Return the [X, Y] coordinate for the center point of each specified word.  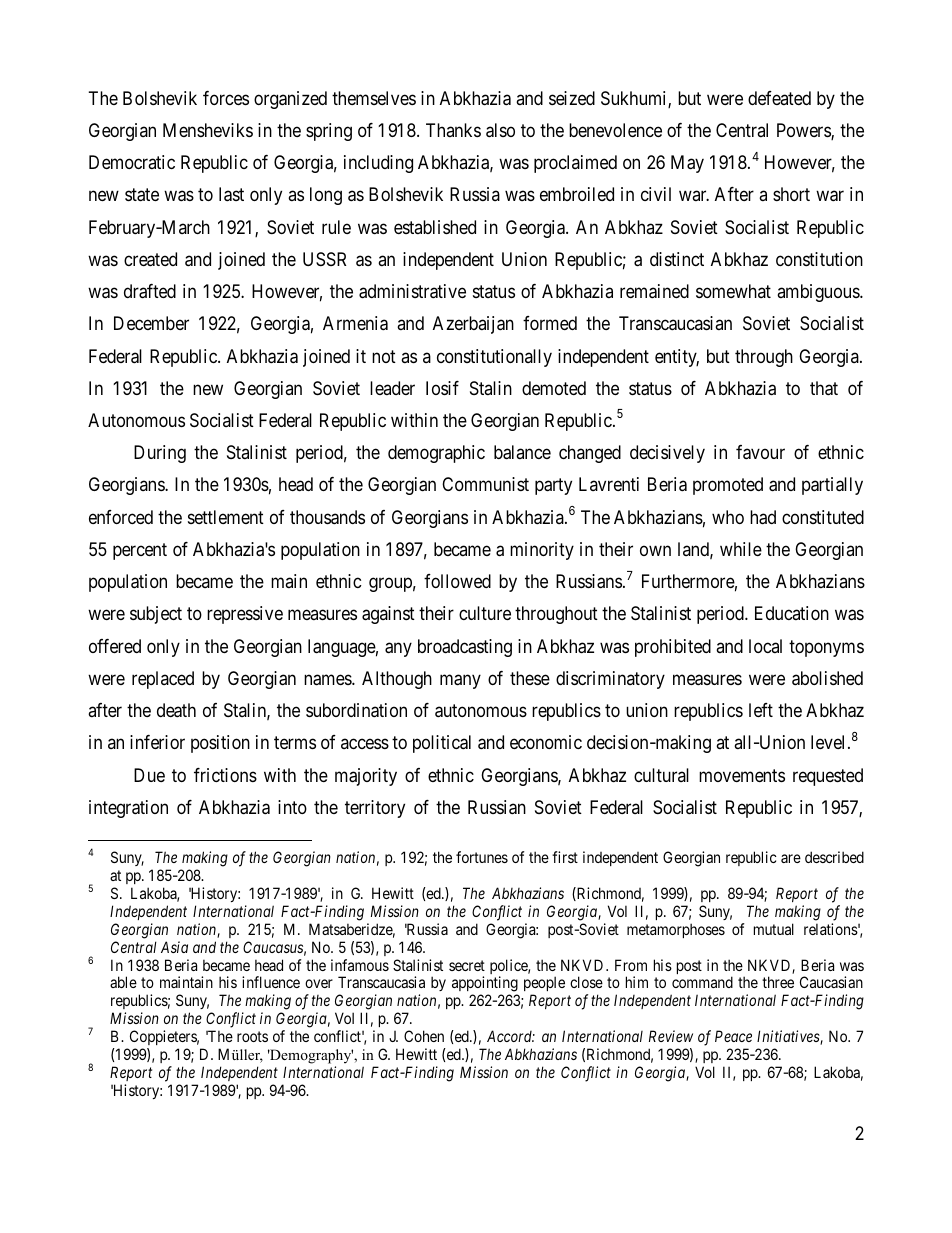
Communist [485, 484]
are [791, 858]
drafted [150, 291]
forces [226, 98]
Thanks [453, 130]
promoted [728, 486]
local [765, 646]
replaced [163, 680]
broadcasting [465, 648]
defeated [779, 98]
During [160, 454]
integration [128, 809]
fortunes [482, 857]
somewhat [733, 291]
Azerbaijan [473, 325]
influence [271, 982]
